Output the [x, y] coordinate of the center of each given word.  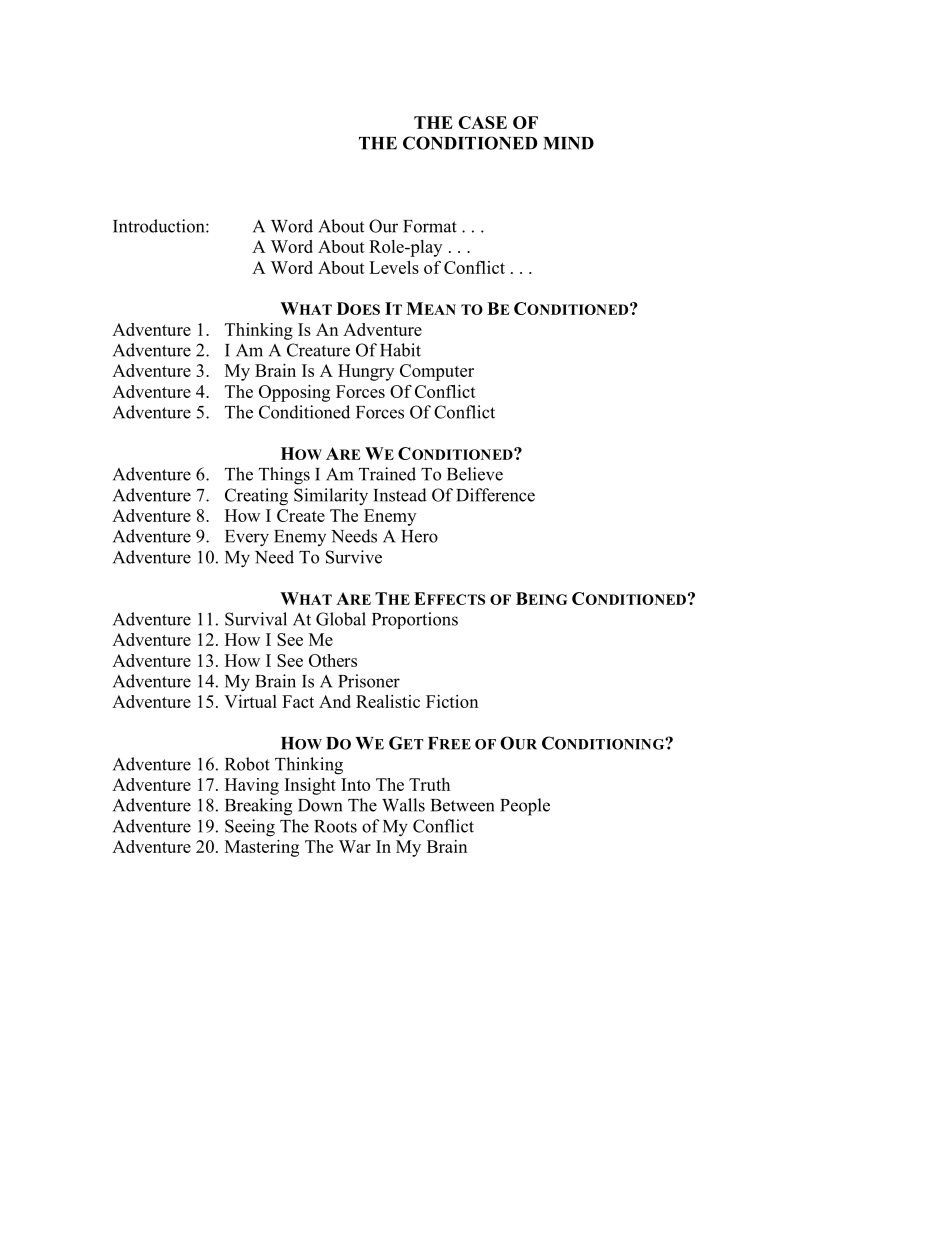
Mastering [262, 848]
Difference [495, 495]
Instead [400, 495]
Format [430, 226]
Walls [403, 805]
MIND [568, 143]
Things [284, 476]
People [525, 807]
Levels [394, 267]
